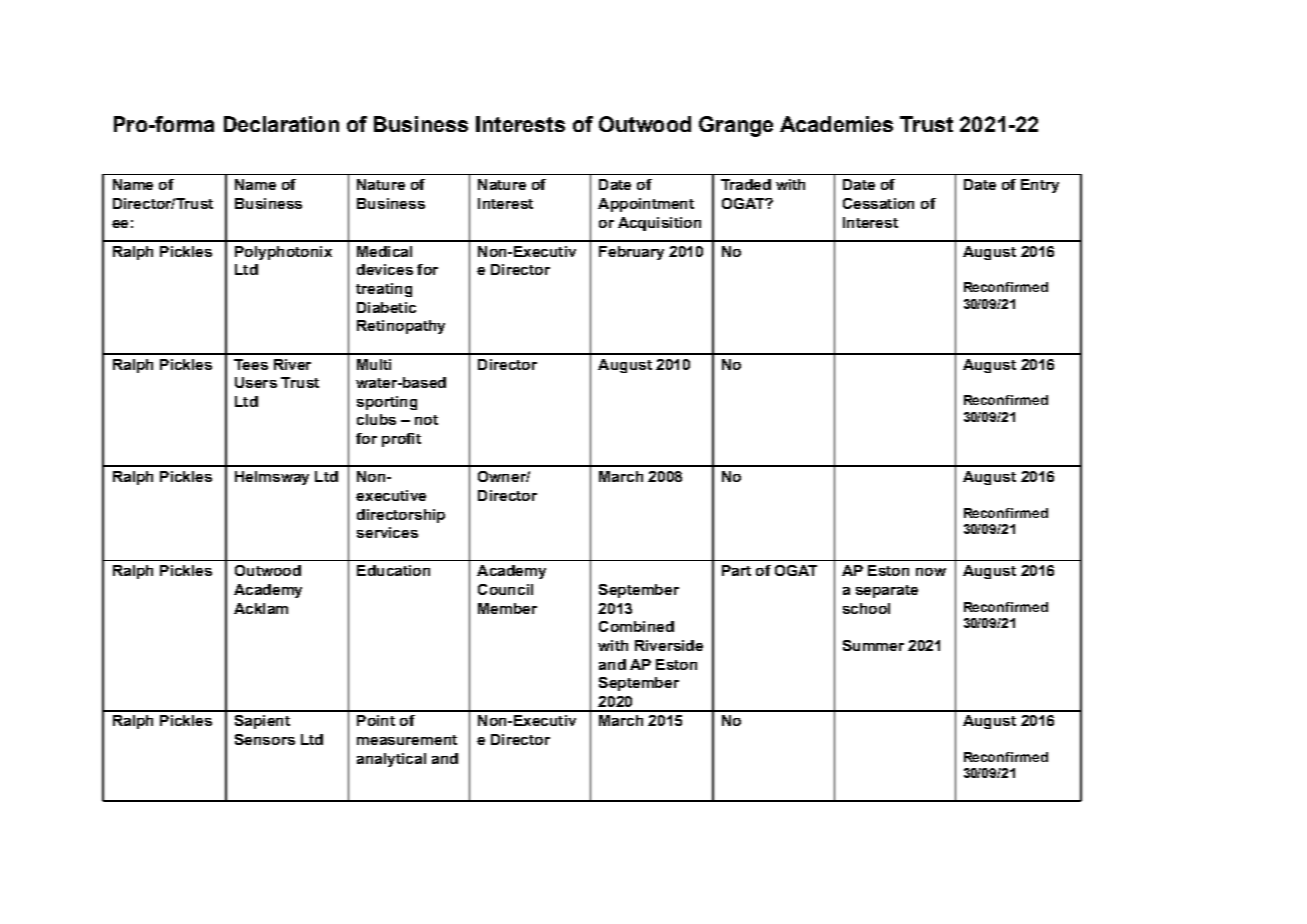 This screenshot has height=924, width=1307. What do you see at coordinates (384, 290) in the screenshot?
I see `treating` at bounding box center [384, 290].
